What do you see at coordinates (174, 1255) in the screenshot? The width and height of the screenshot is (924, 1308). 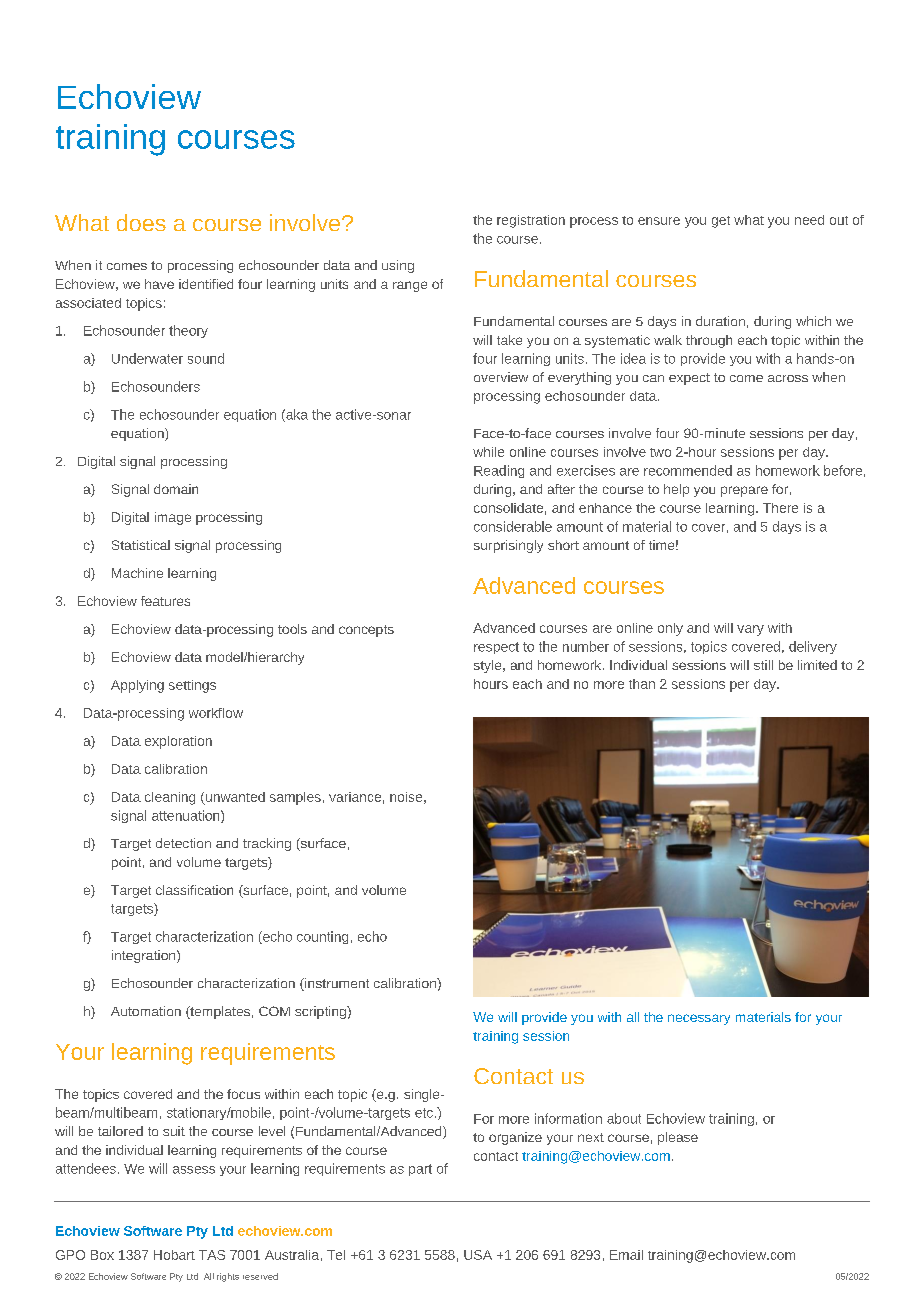 I see `Hobart` at bounding box center [174, 1255].
